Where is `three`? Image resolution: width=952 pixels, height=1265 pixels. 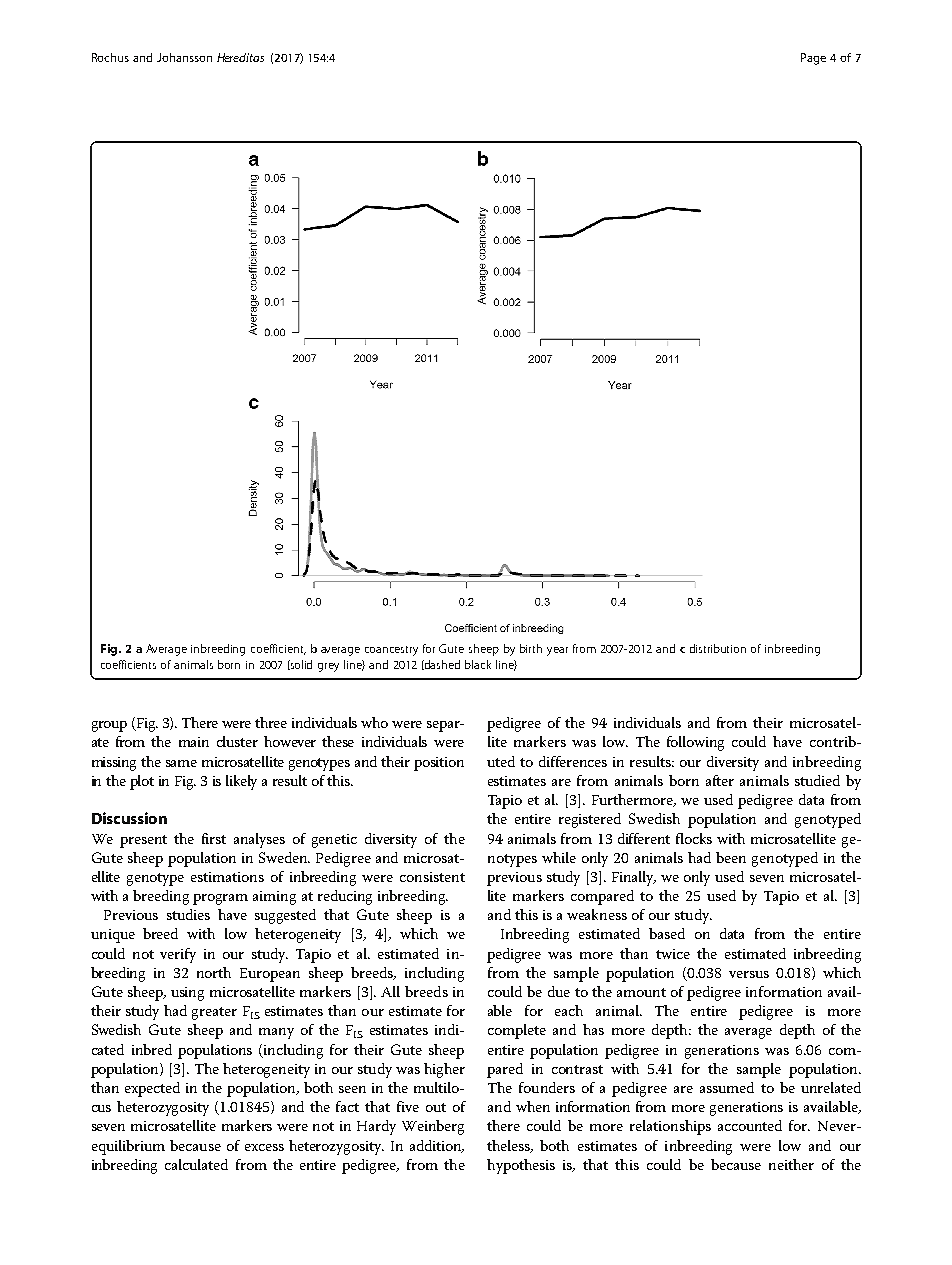
three is located at coordinates (271, 722).
